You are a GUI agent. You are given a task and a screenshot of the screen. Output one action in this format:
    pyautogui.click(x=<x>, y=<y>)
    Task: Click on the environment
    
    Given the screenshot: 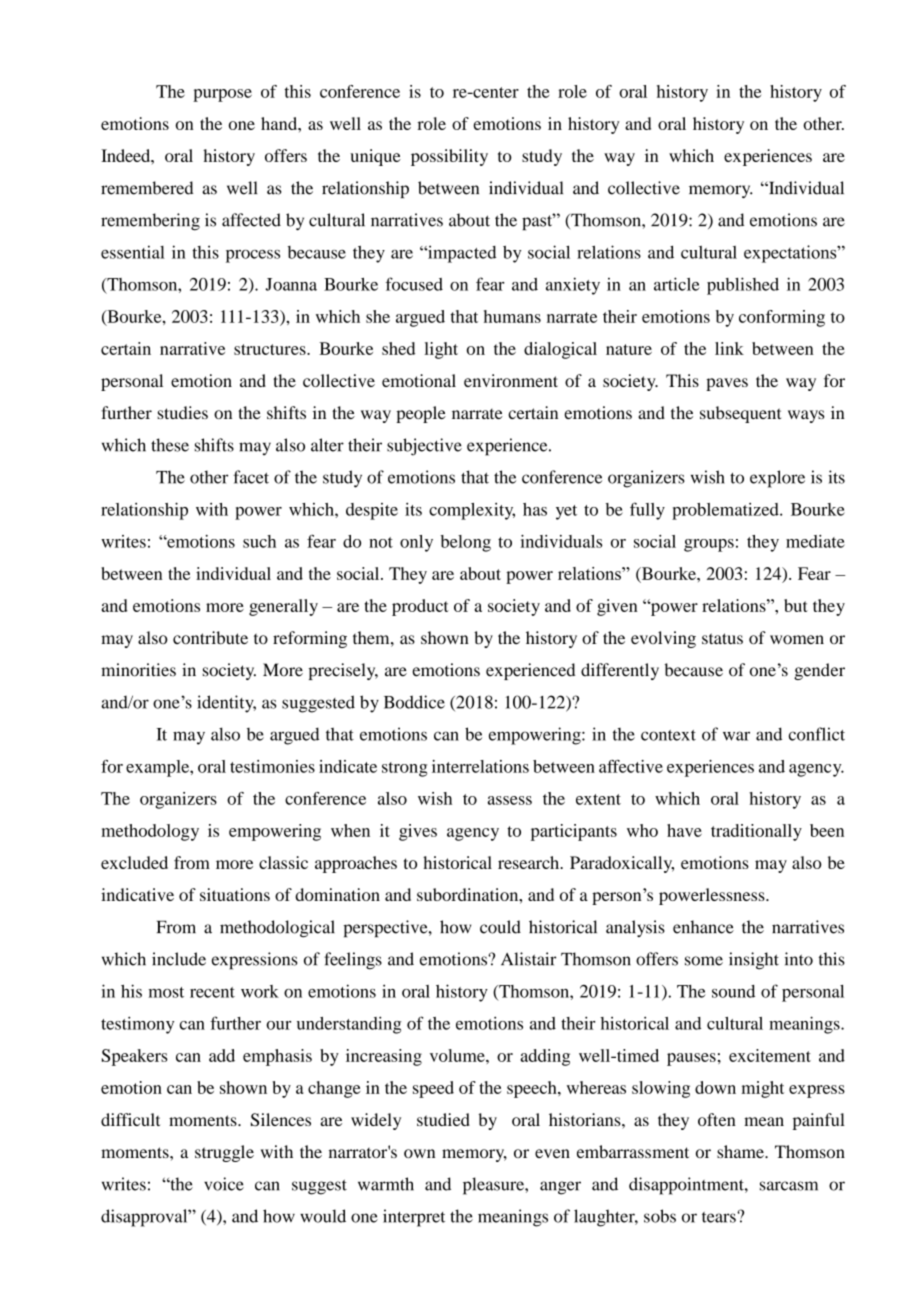 What is the action you would take?
    pyautogui.click(x=511, y=380)
